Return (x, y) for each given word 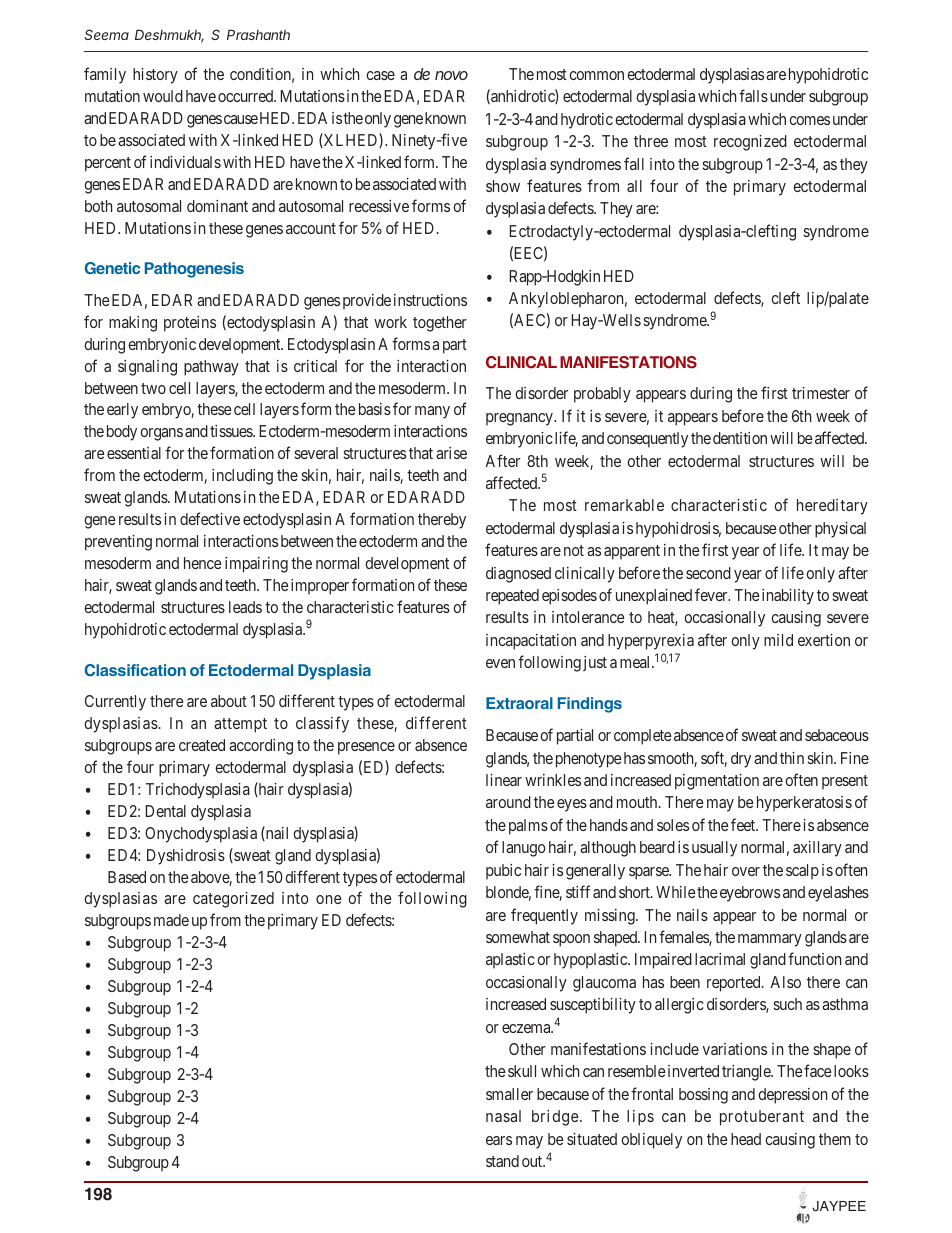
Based (127, 877)
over (746, 871)
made (171, 920)
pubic (503, 872)
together (440, 324)
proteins (190, 324)
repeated (512, 597)
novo (451, 75)
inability (788, 597)
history (155, 76)
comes (809, 120)
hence (203, 563)
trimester (821, 393)
